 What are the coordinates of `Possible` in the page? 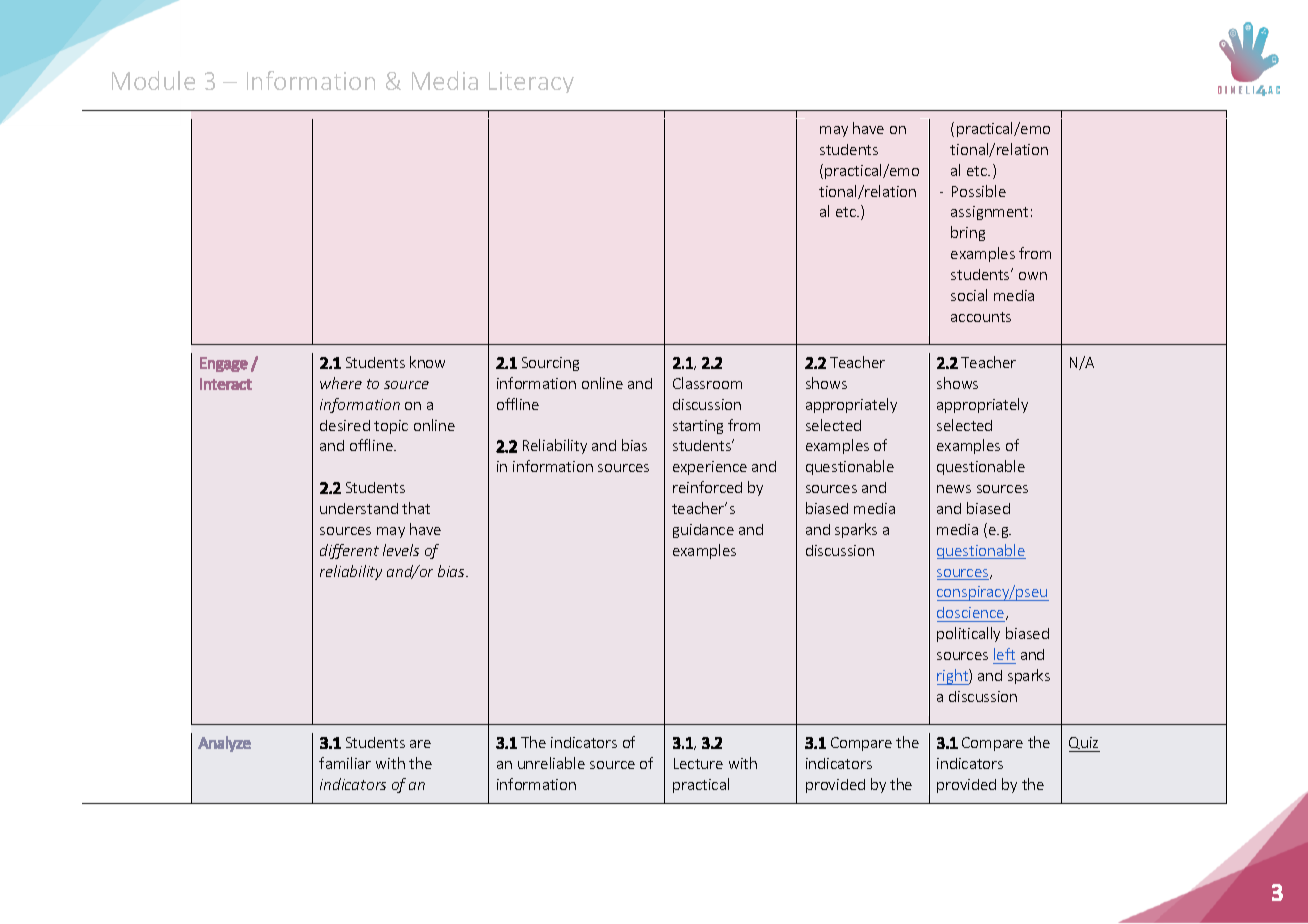 It's located at (979, 191).
